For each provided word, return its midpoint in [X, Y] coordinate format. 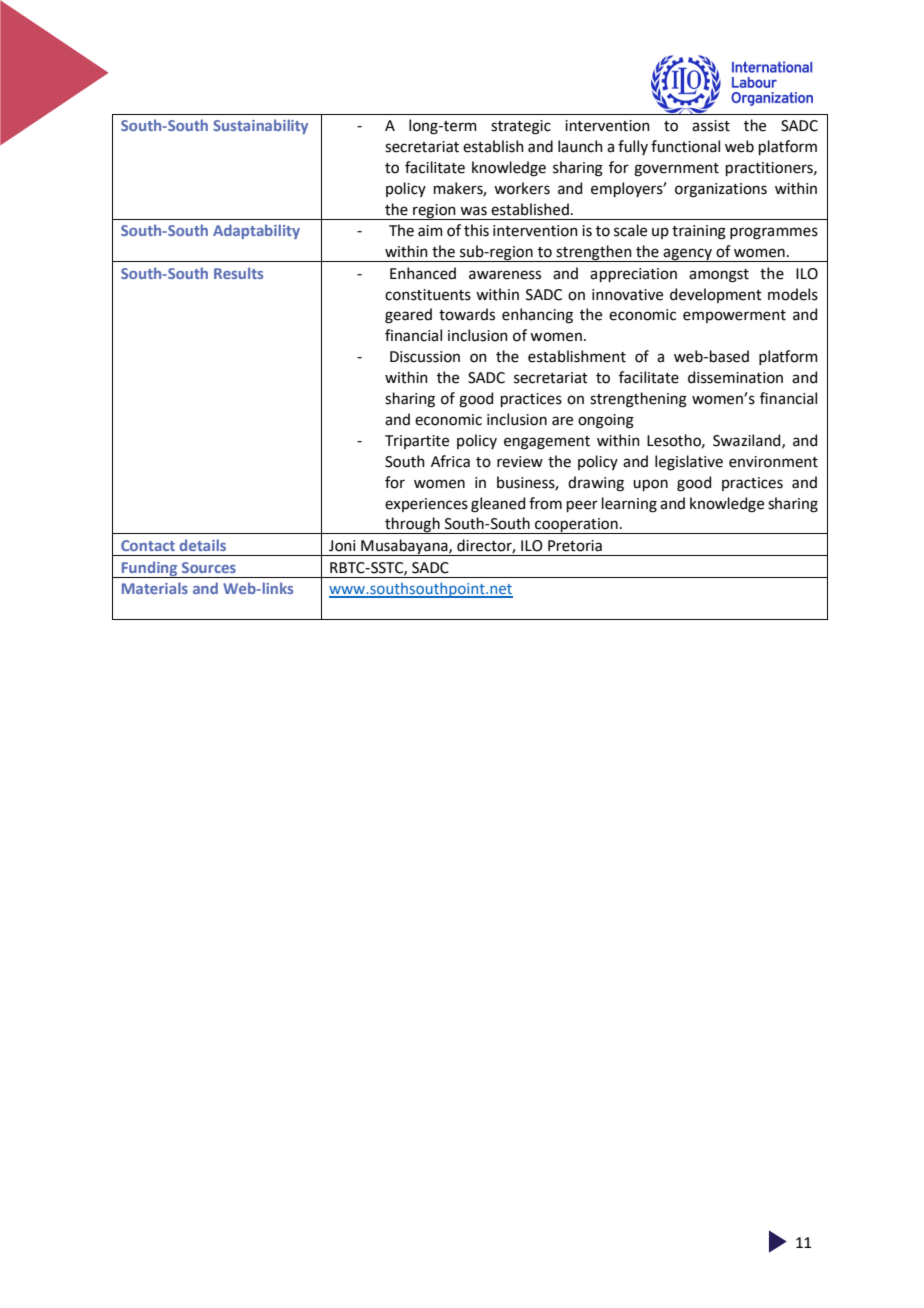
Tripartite [417, 442]
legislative [689, 463]
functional [685, 146]
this [476, 230]
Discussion [425, 357]
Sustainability [260, 126]
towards [467, 314]
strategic [521, 127]
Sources [209, 567]
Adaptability [256, 231]
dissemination [735, 377]
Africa [450, 461]
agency [688, 255]
